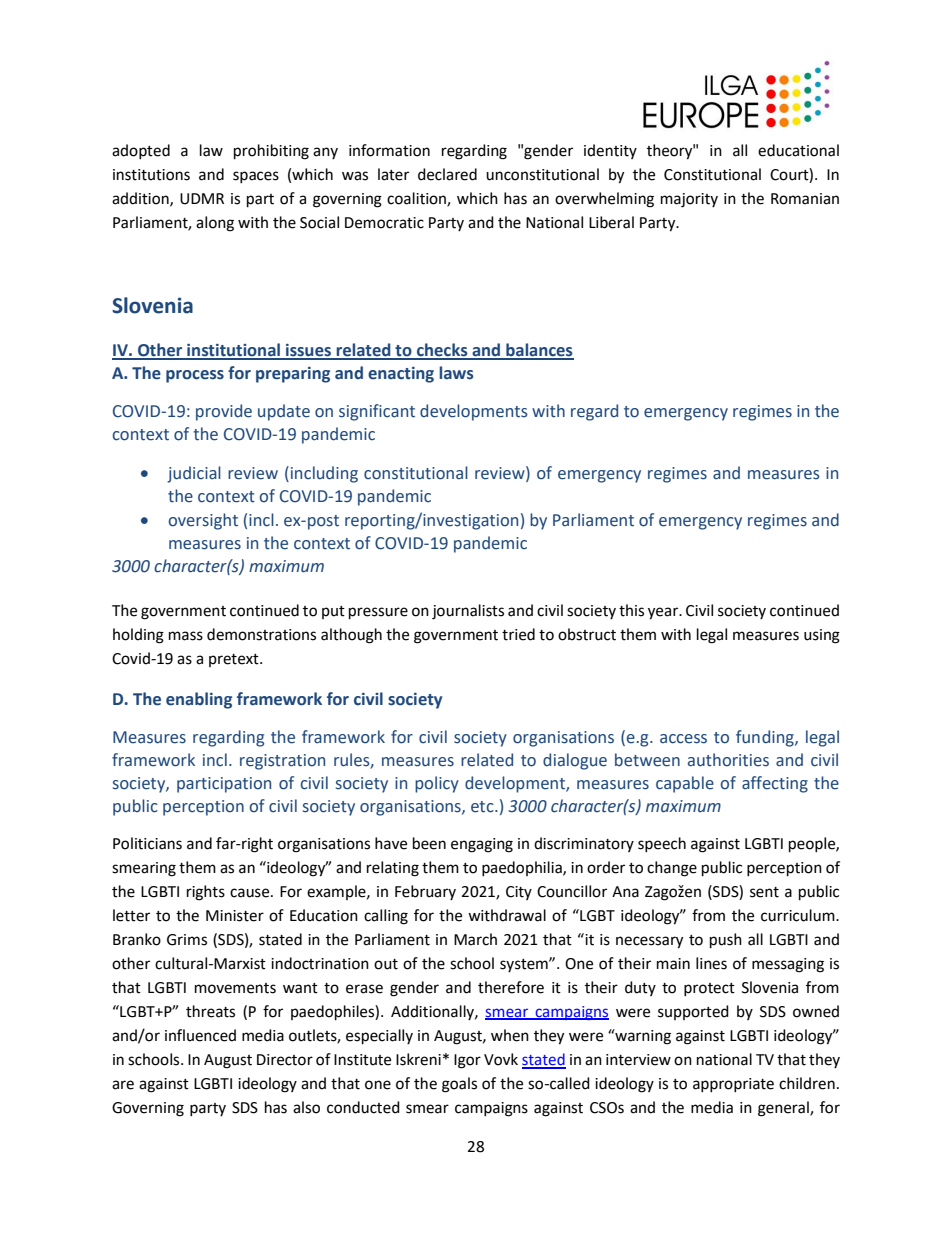 Image resolution: width=952 pixels, height=1233 pixels. Describe the element at coordinates (664, 613) in the page. I see `year` at that location.
